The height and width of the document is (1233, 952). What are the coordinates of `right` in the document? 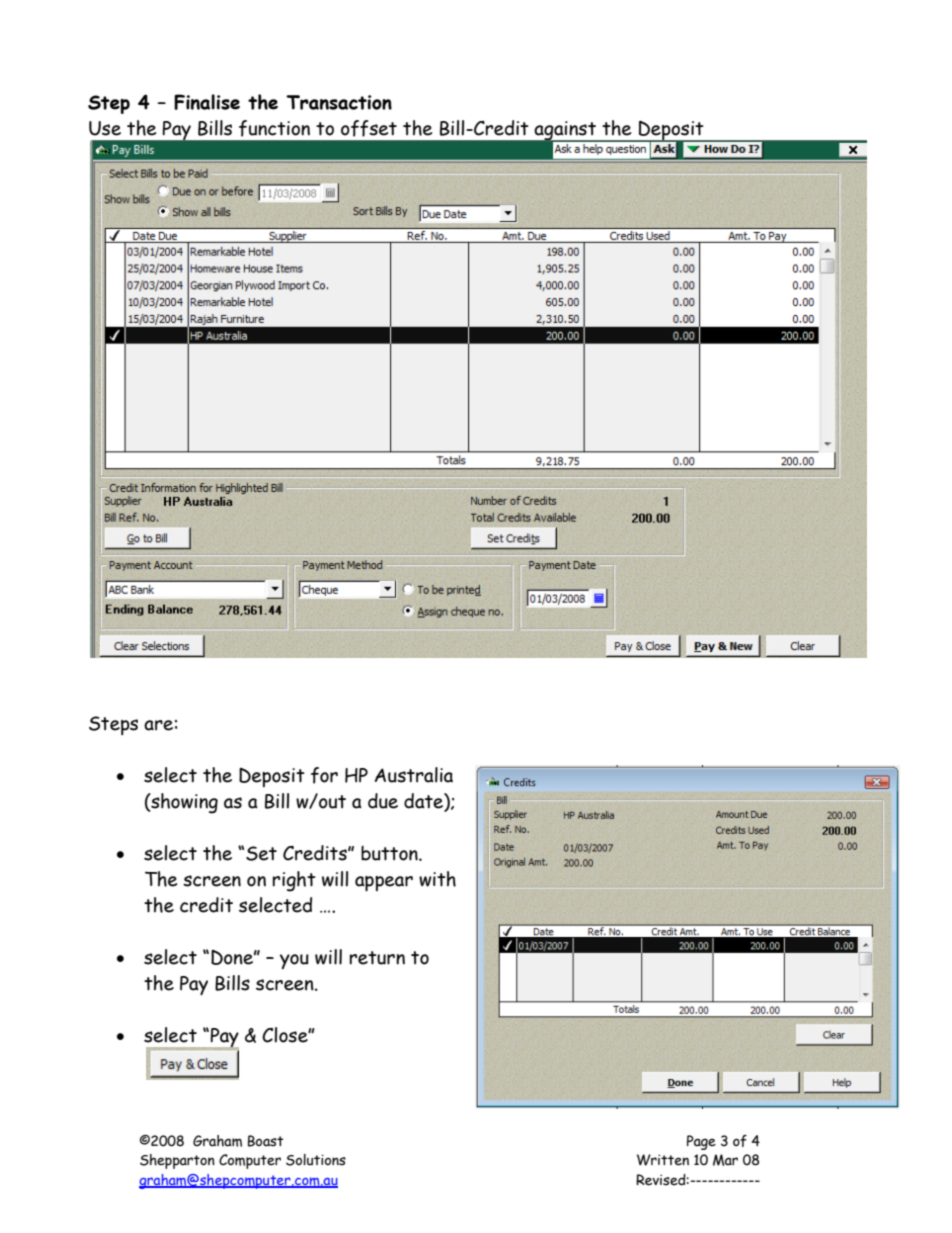 It's located at (294, 881).
